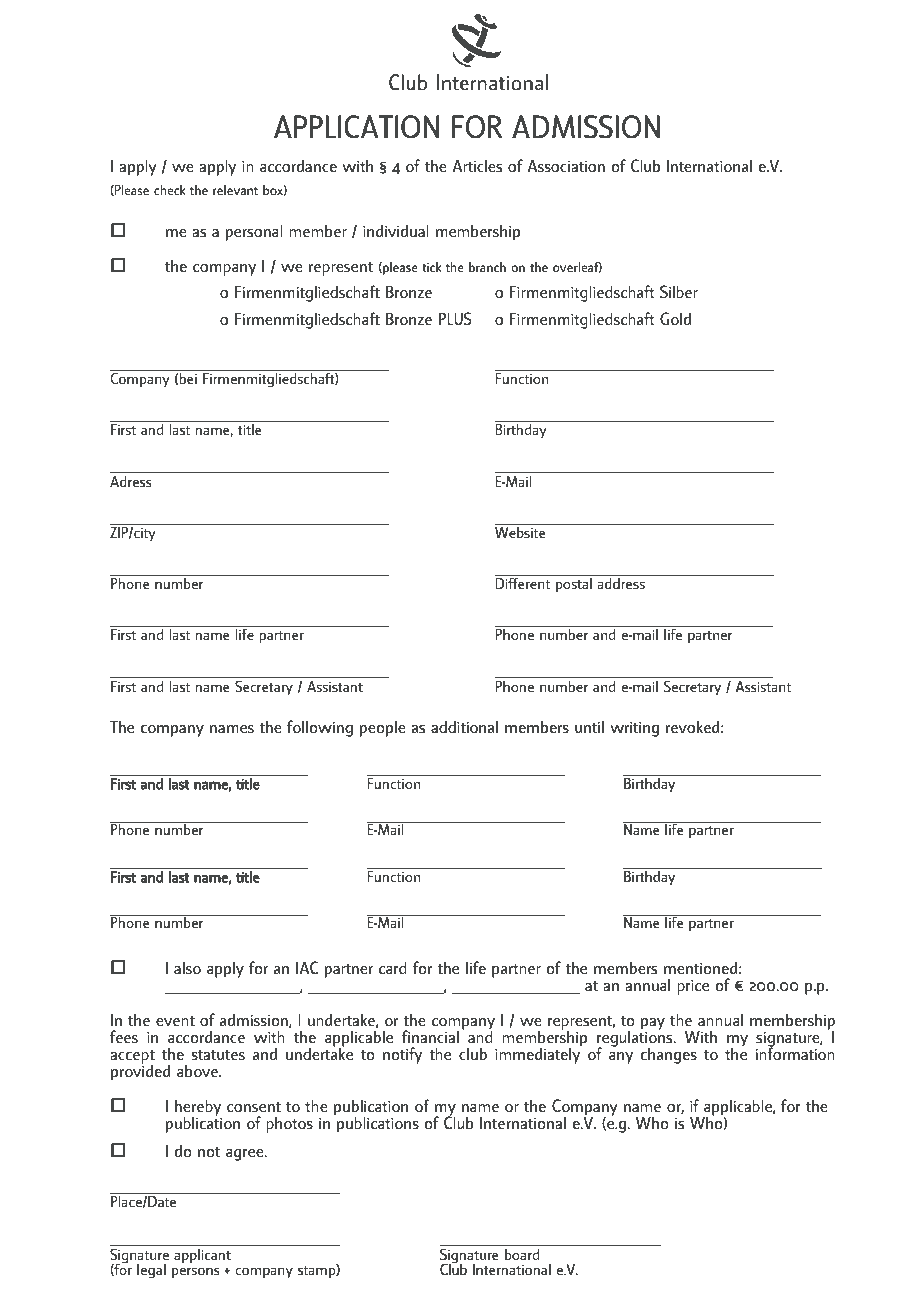 This page has height=1308, width=924. What do you see at coordinates (320, 728) in the page?
I see `following` at bounding box center [320, 728].
